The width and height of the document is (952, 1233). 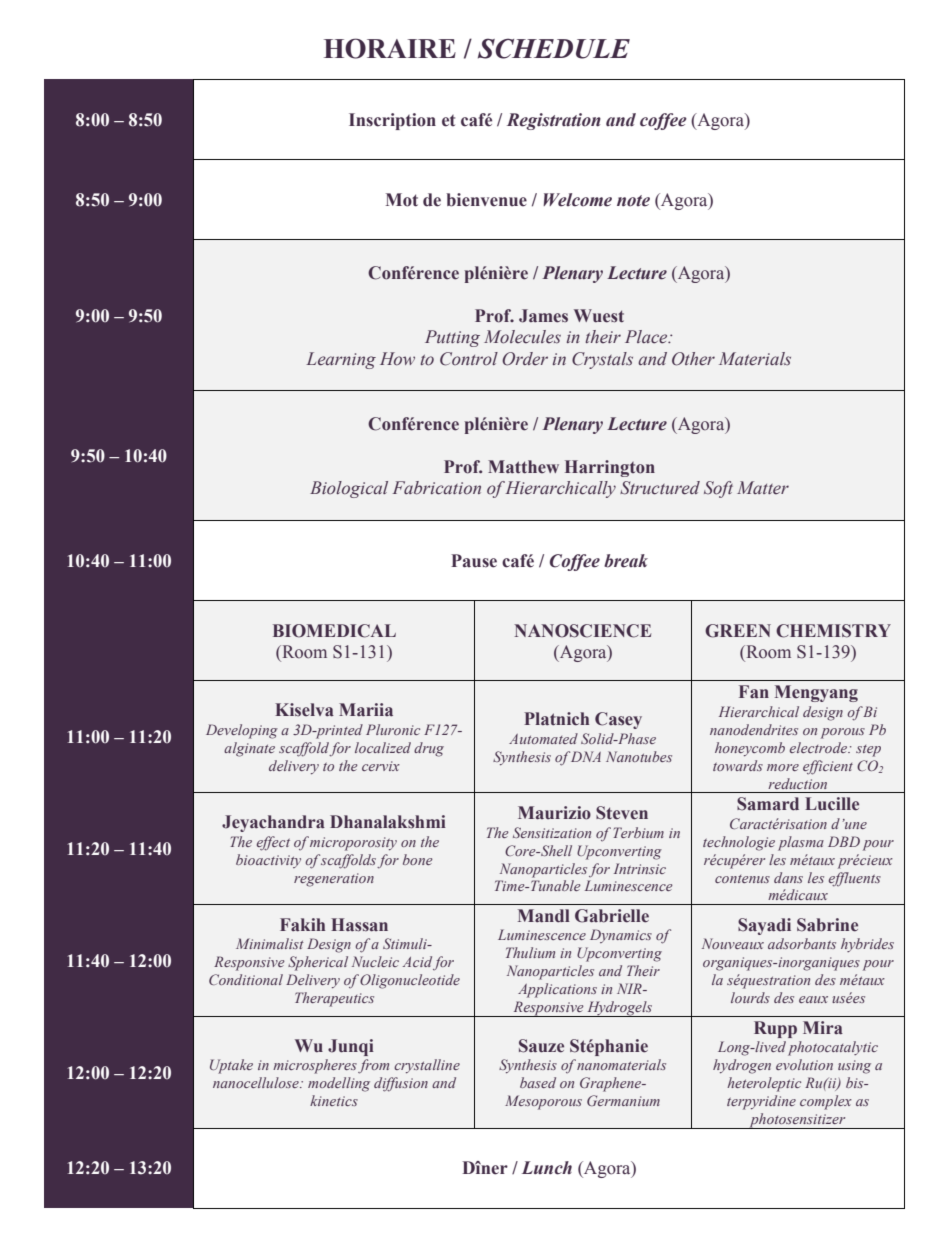 I want to click on SCHEDULE, so click(x=554, y=48).
